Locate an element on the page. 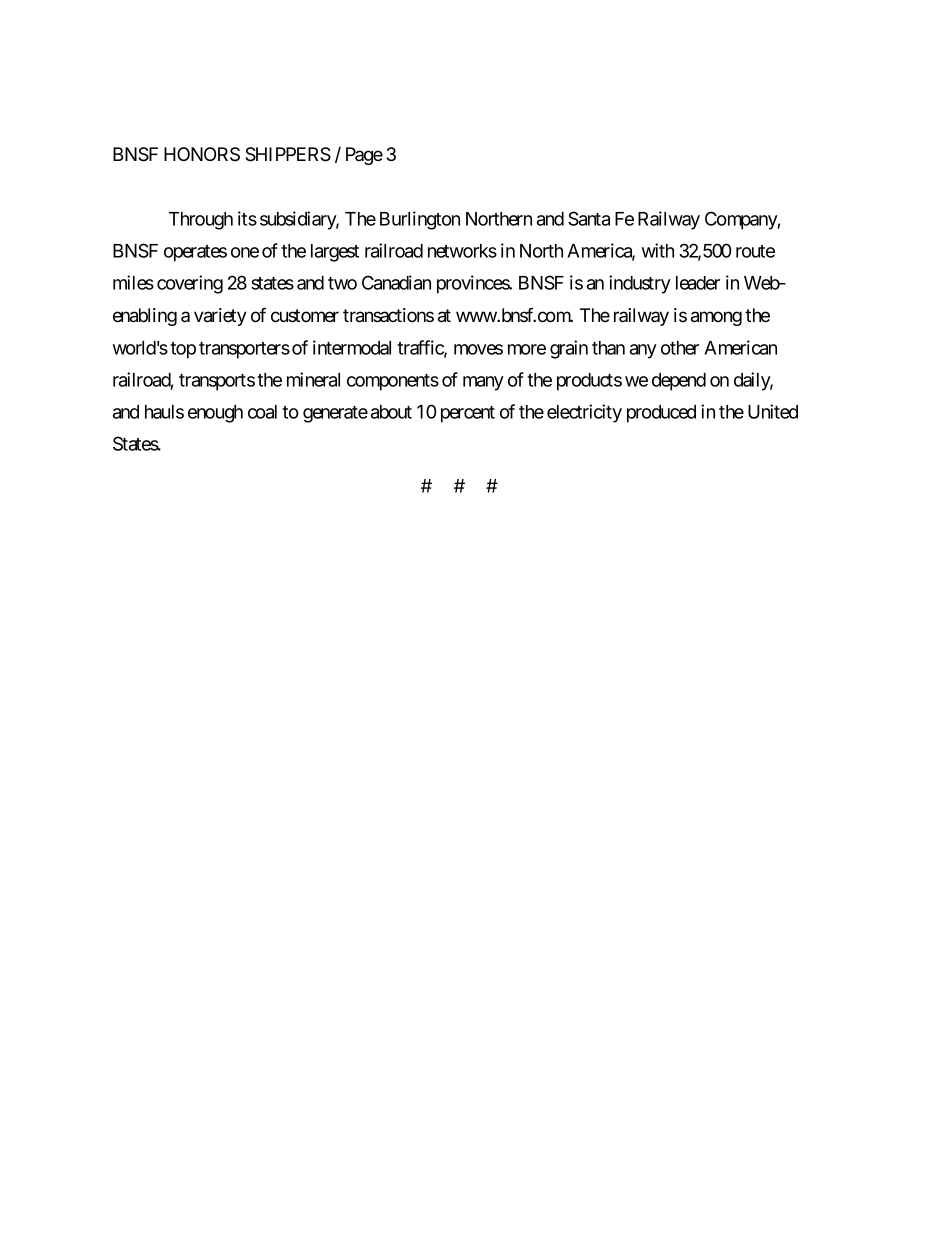  enough is located at coordinates (215, 414).
